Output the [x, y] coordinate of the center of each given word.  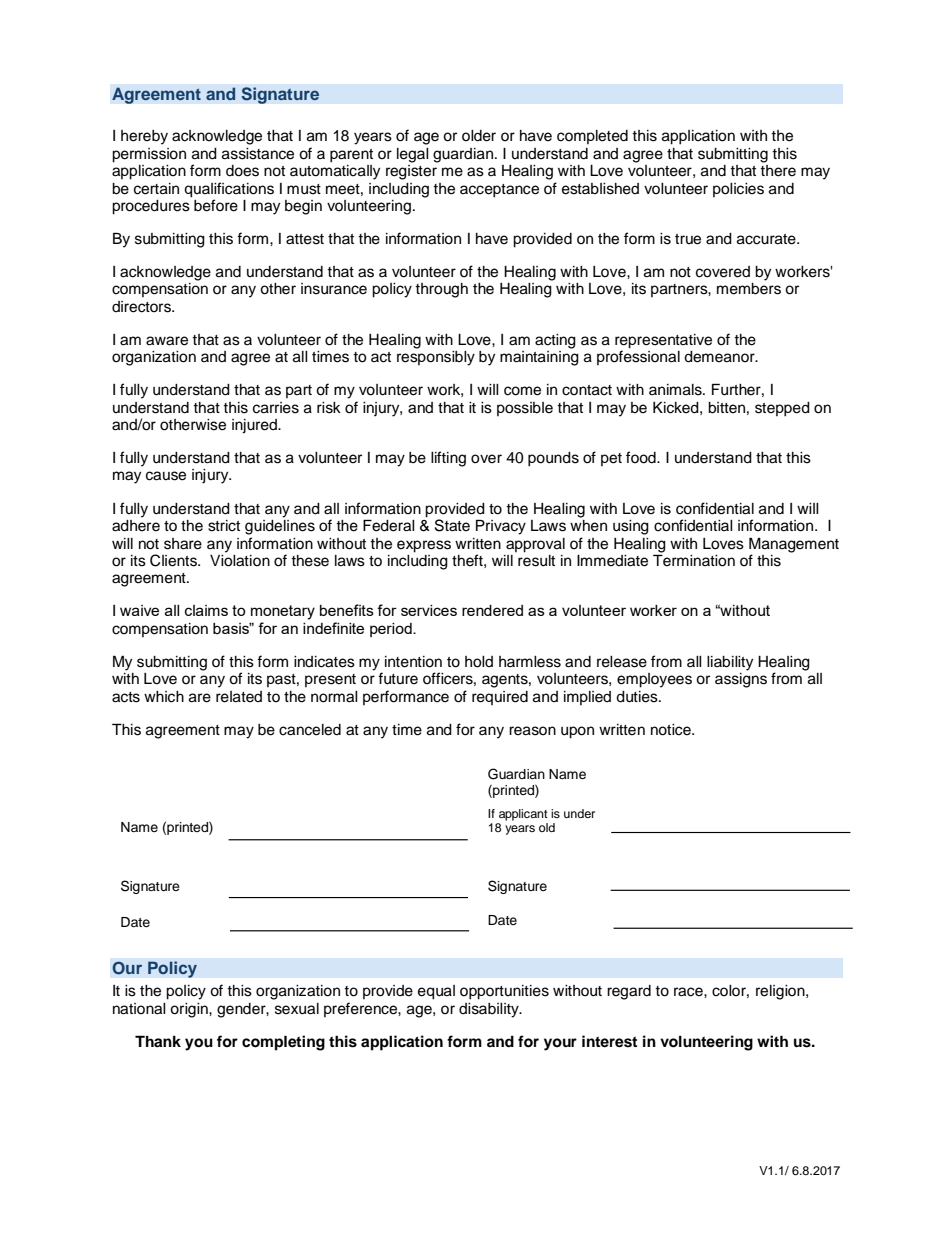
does [242, 171]
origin [190, 1010]
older [479, 136]
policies [738, 190]
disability [490, 1010]
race [689, 992]
